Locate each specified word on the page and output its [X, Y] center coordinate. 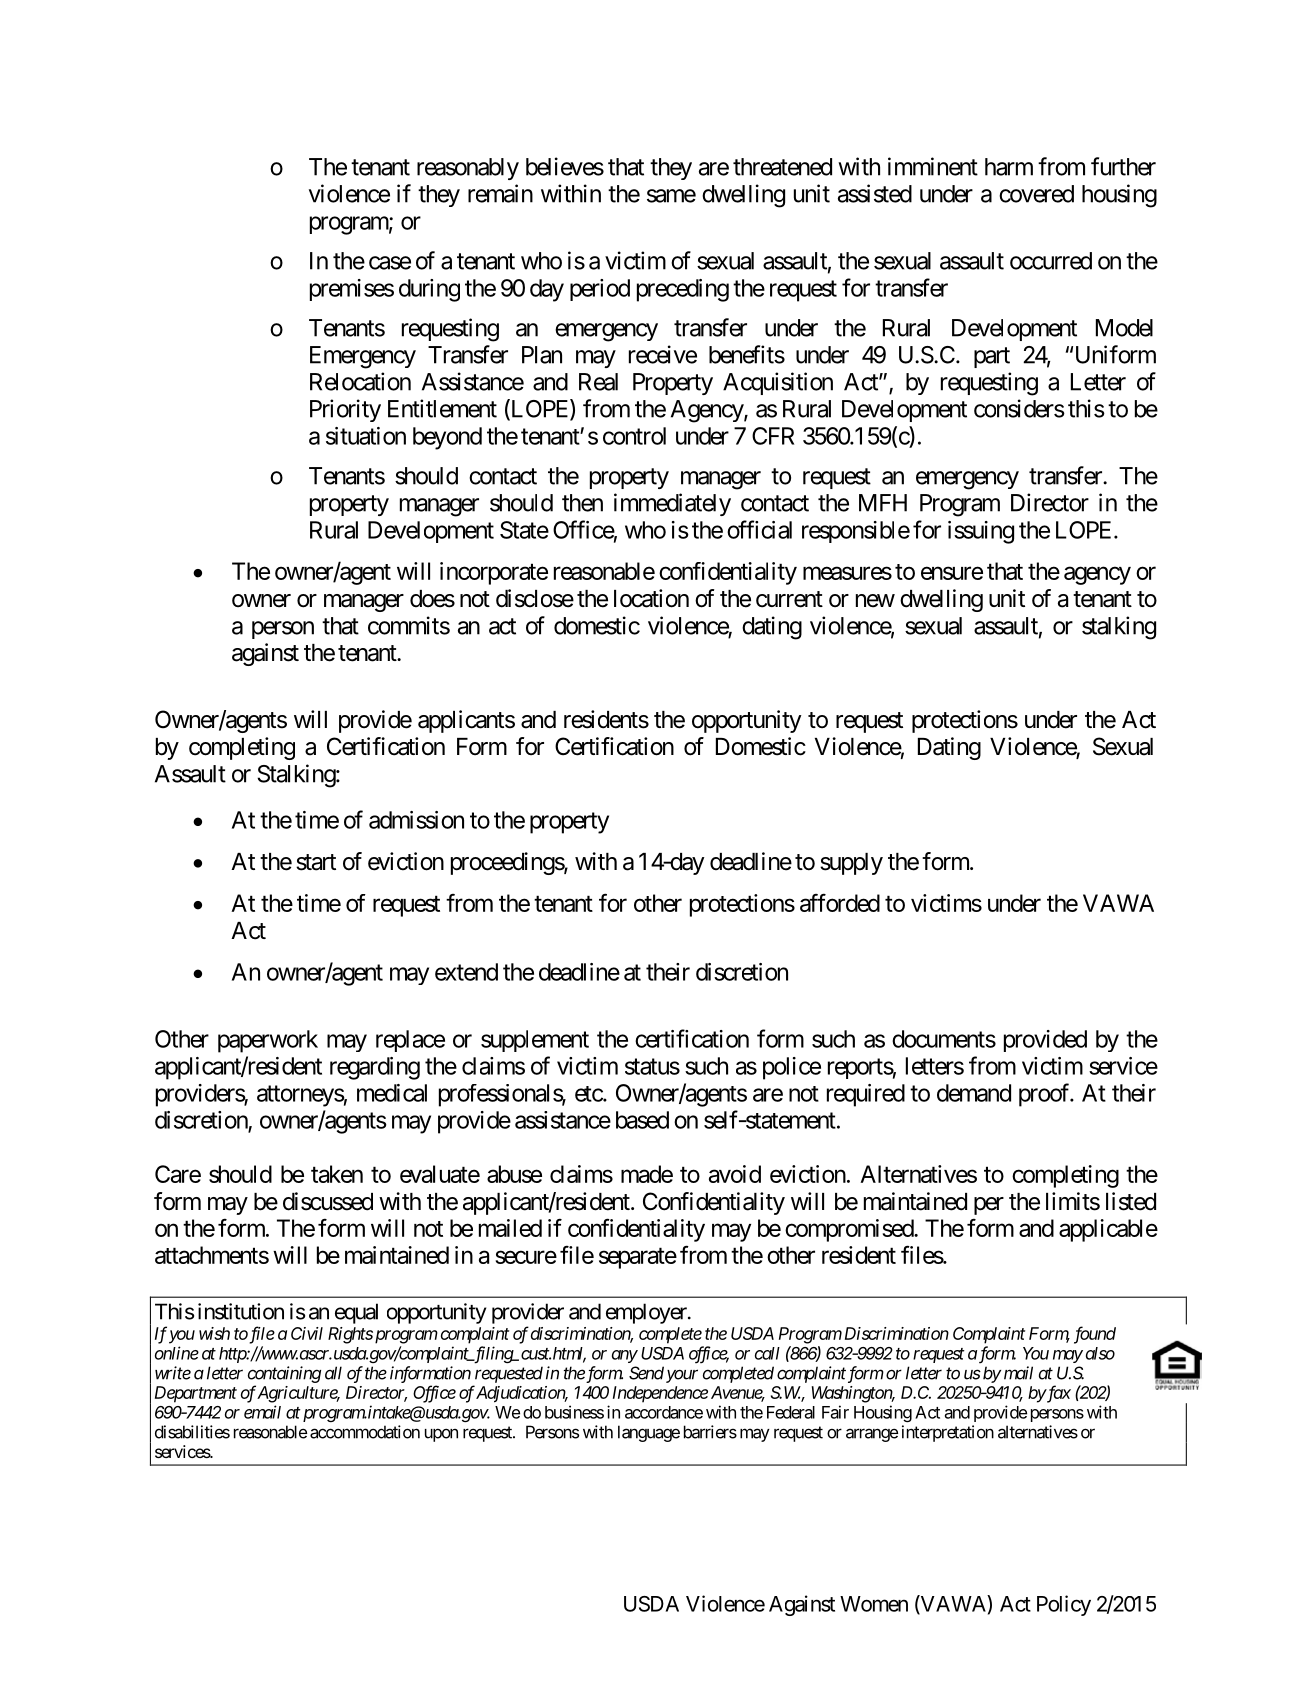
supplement [535, 1041]
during [429, 290]
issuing [981, 532]
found [1095, 1335]
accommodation [365, 1432]
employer [647, 1313]
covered [1036, 194]
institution [241, 1311]
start [316, 862]
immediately [672, 504]
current [789, 599]
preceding [683, 290]
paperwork [268, 1041]
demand [974, 1093]
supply [851, 864]
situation [366, 436]
